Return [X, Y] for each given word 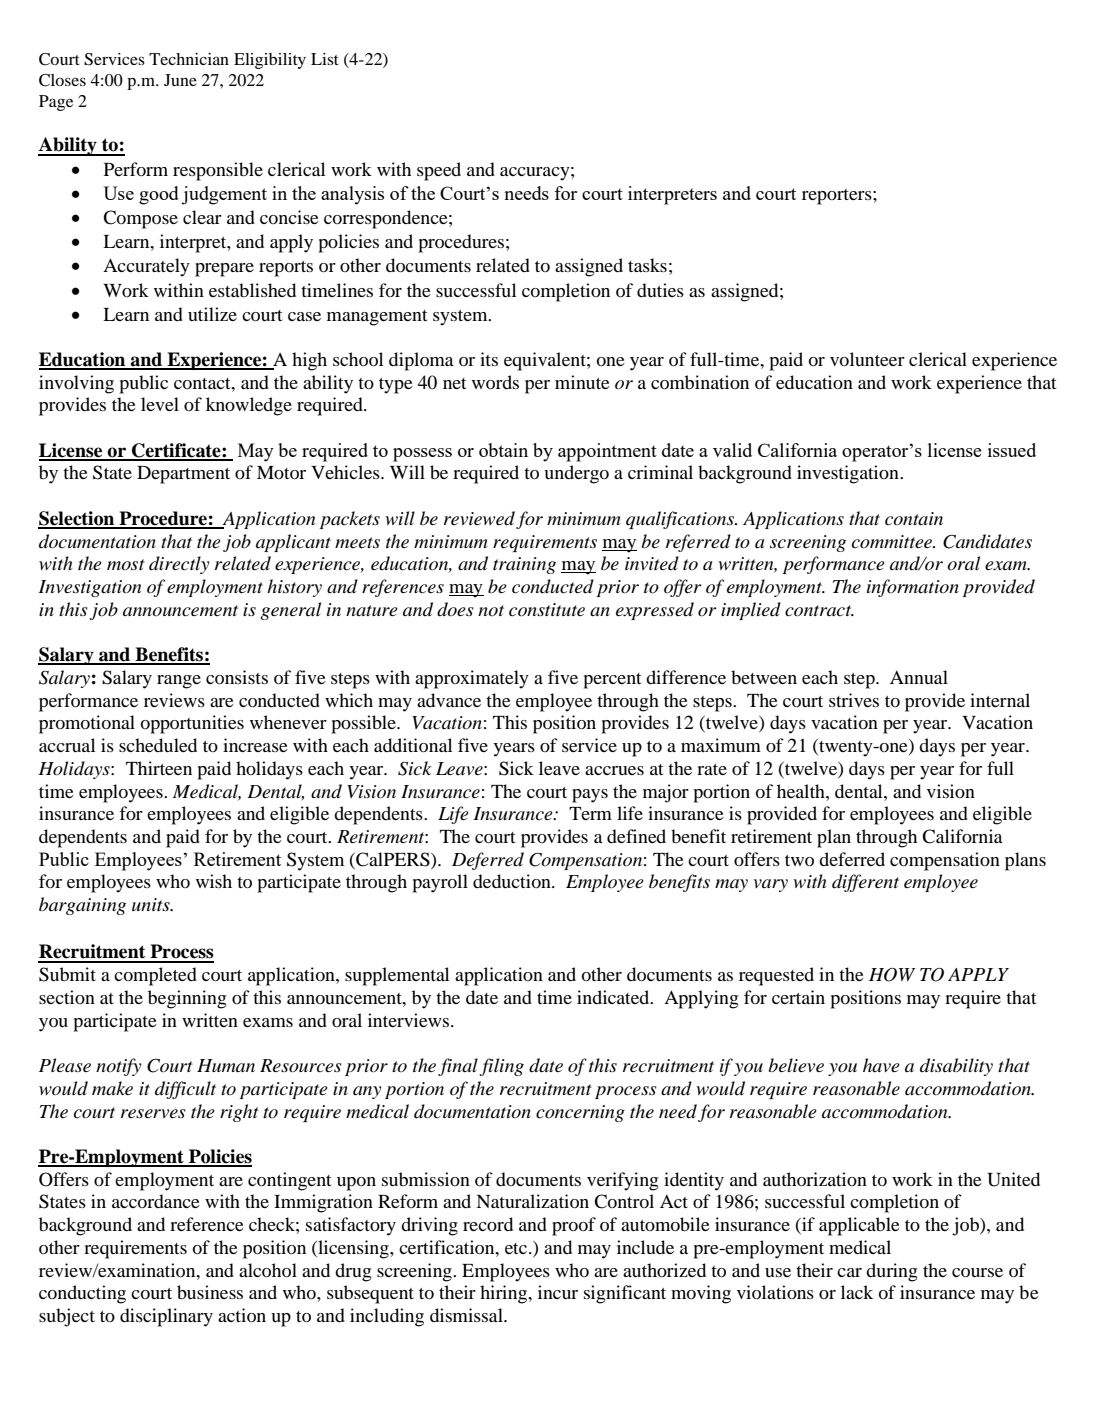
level [160, 404]
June [180, 80]
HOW [892, 975]
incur [558, 1292]
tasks [647, 265]
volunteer [867, 359]
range [179, 682]
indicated [614, 997]
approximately [472, 679]
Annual [919, 677]
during [891, 1272]
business [210, 1292]
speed [439, 171]
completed [155, 976]
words [495, 382]
